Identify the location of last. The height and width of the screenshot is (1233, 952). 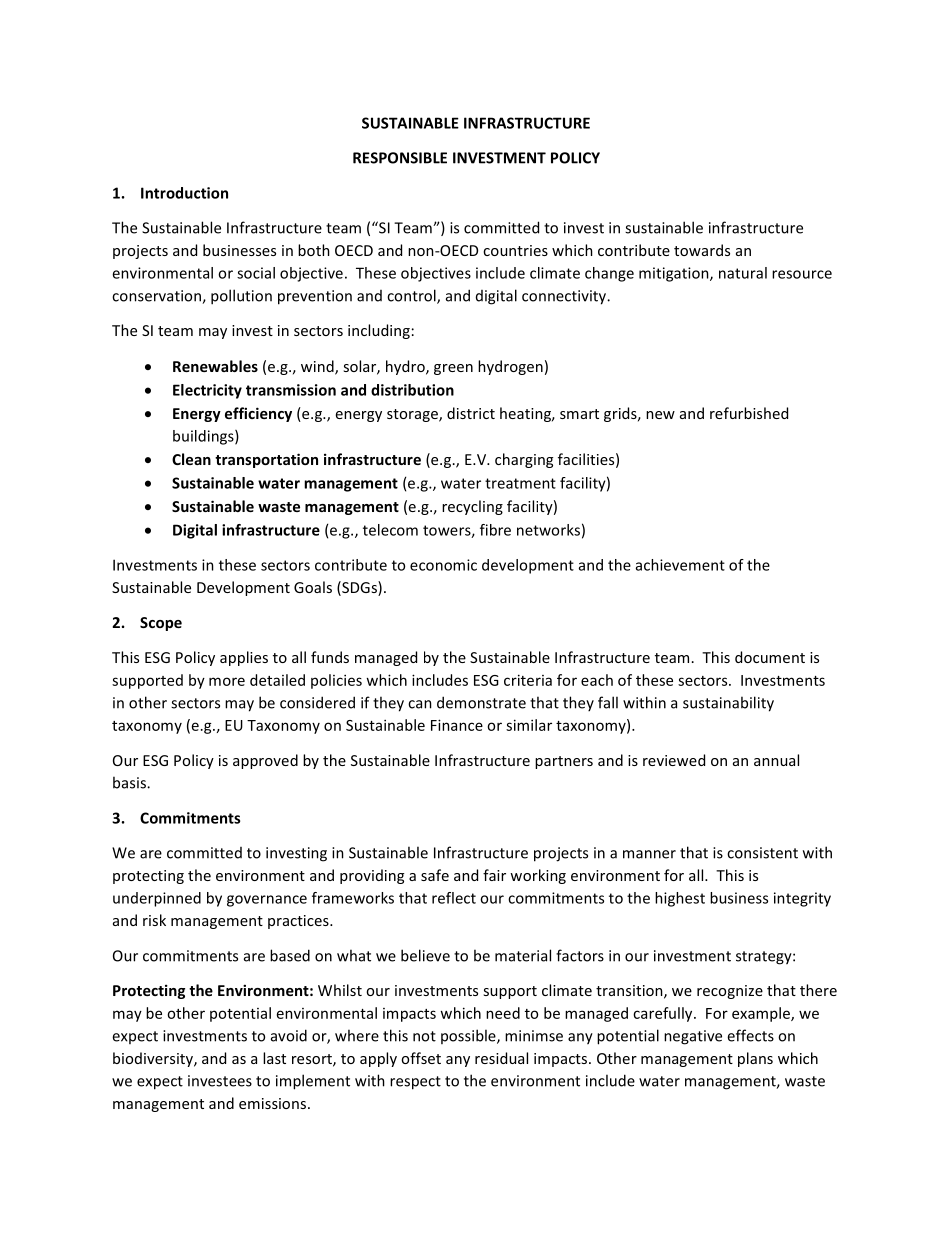
(274, 1058).
